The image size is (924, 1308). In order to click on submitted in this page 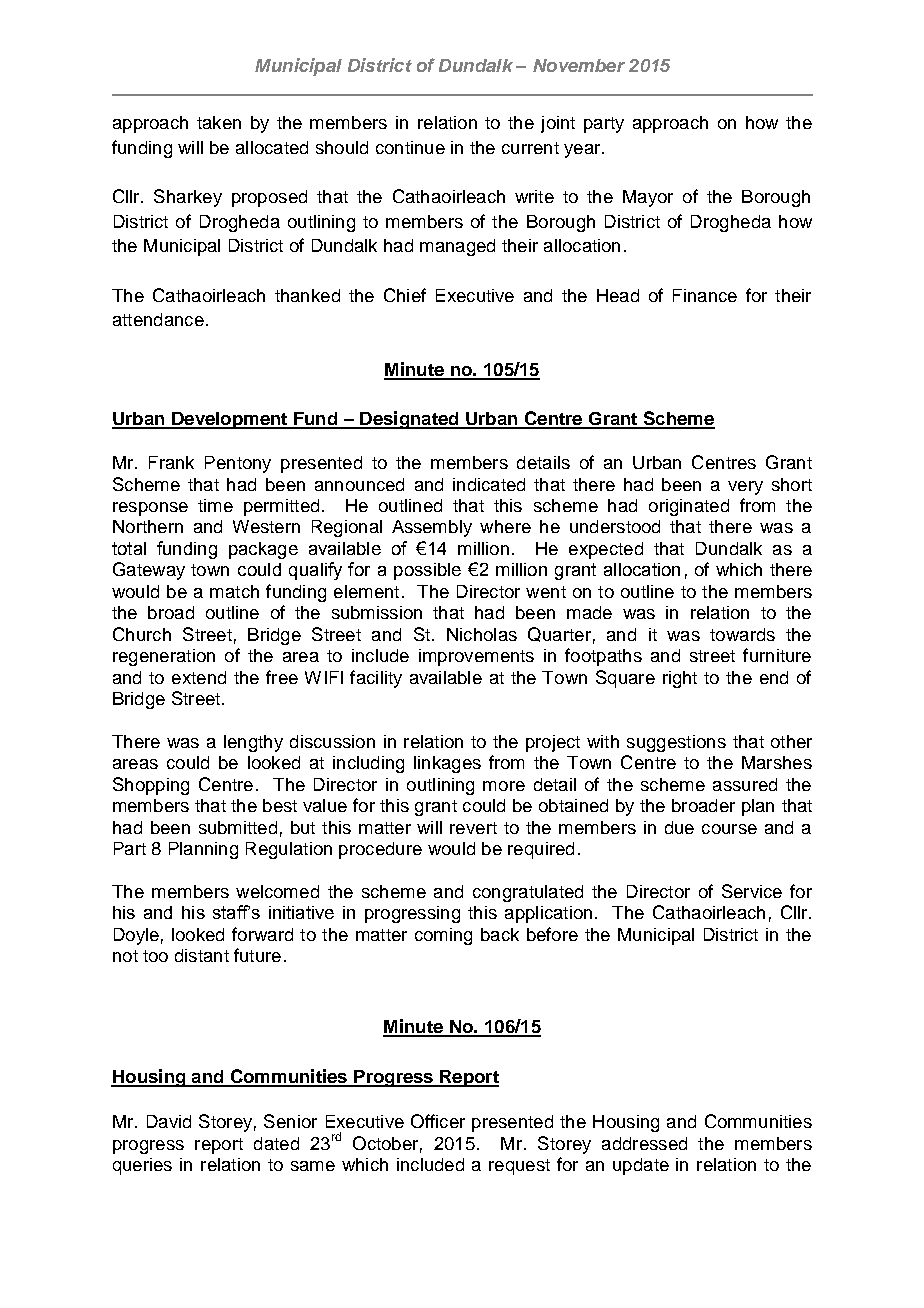, I will do `click(238, 827)`.
